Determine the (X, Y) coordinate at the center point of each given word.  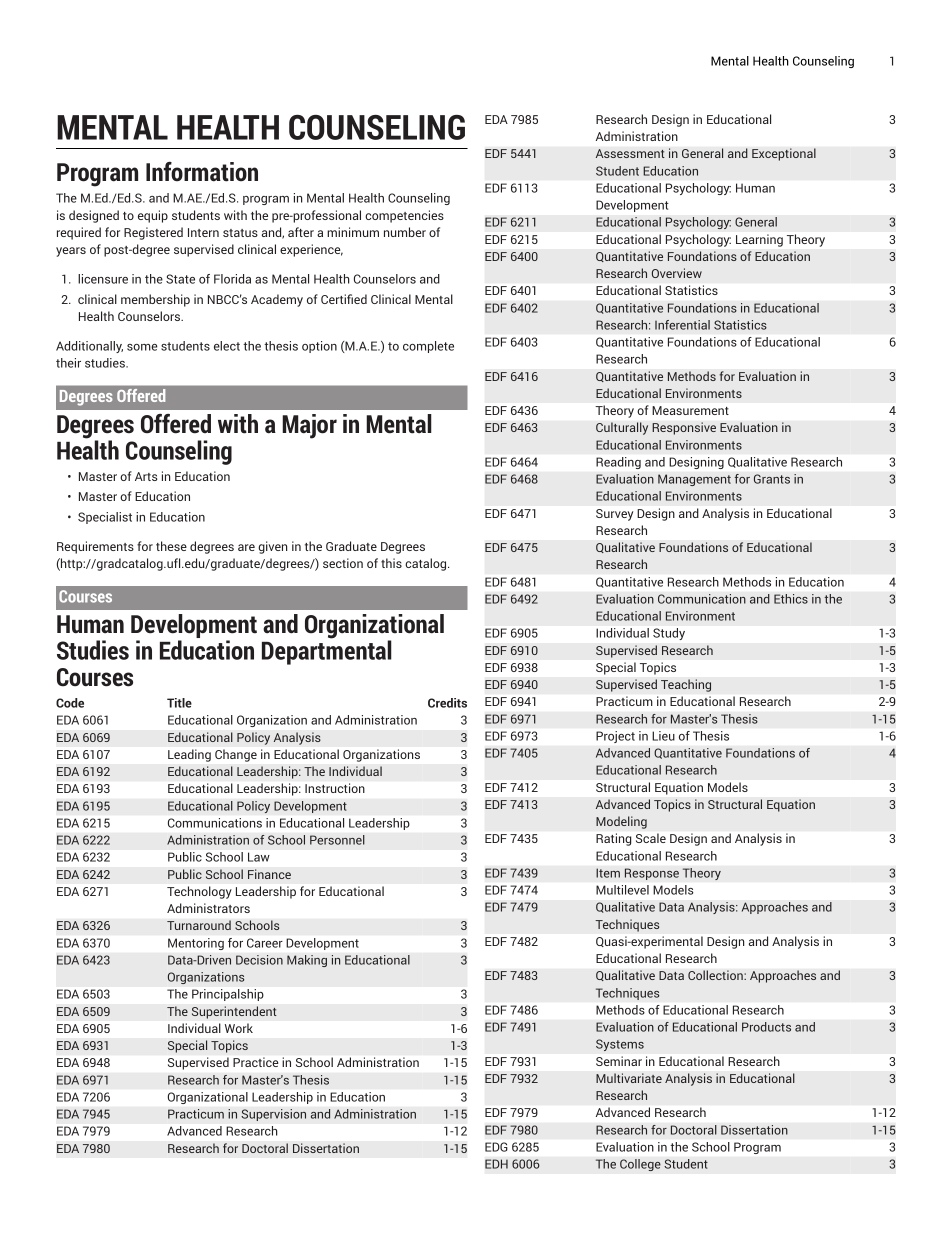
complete (428, 347)
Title (179, 703)
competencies (404, 216)
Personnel (337, 840)
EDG (496, 1147)
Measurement (690, 410)
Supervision (273, 1115)
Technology (199, 892)
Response (651, 874)
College (640, 1165)
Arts (146, 476)
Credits (447, 703)
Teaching (686, 685)
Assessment (630, 153)
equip (153, 216)
